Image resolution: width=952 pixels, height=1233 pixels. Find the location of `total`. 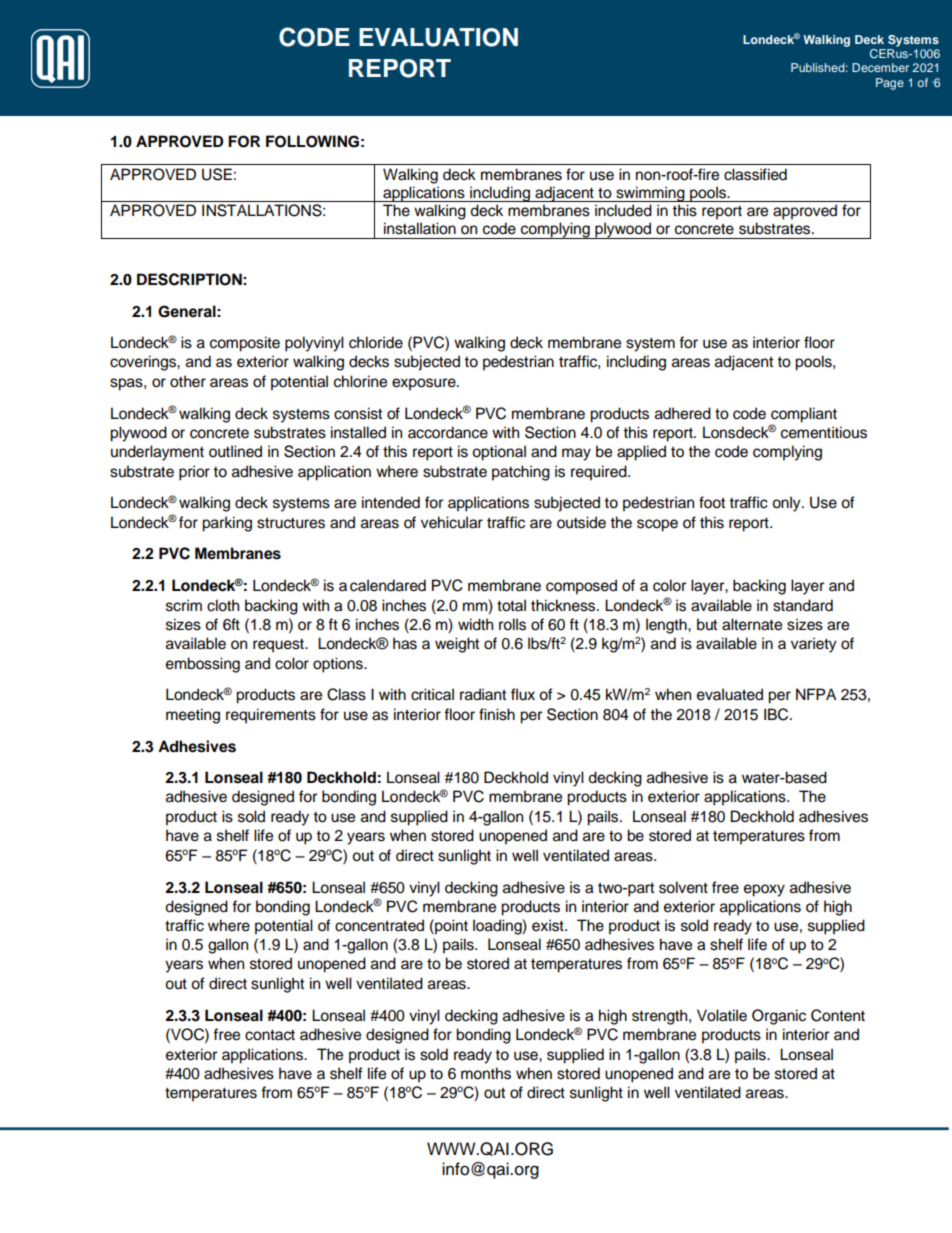

total is located at coordinates (511, 605).
